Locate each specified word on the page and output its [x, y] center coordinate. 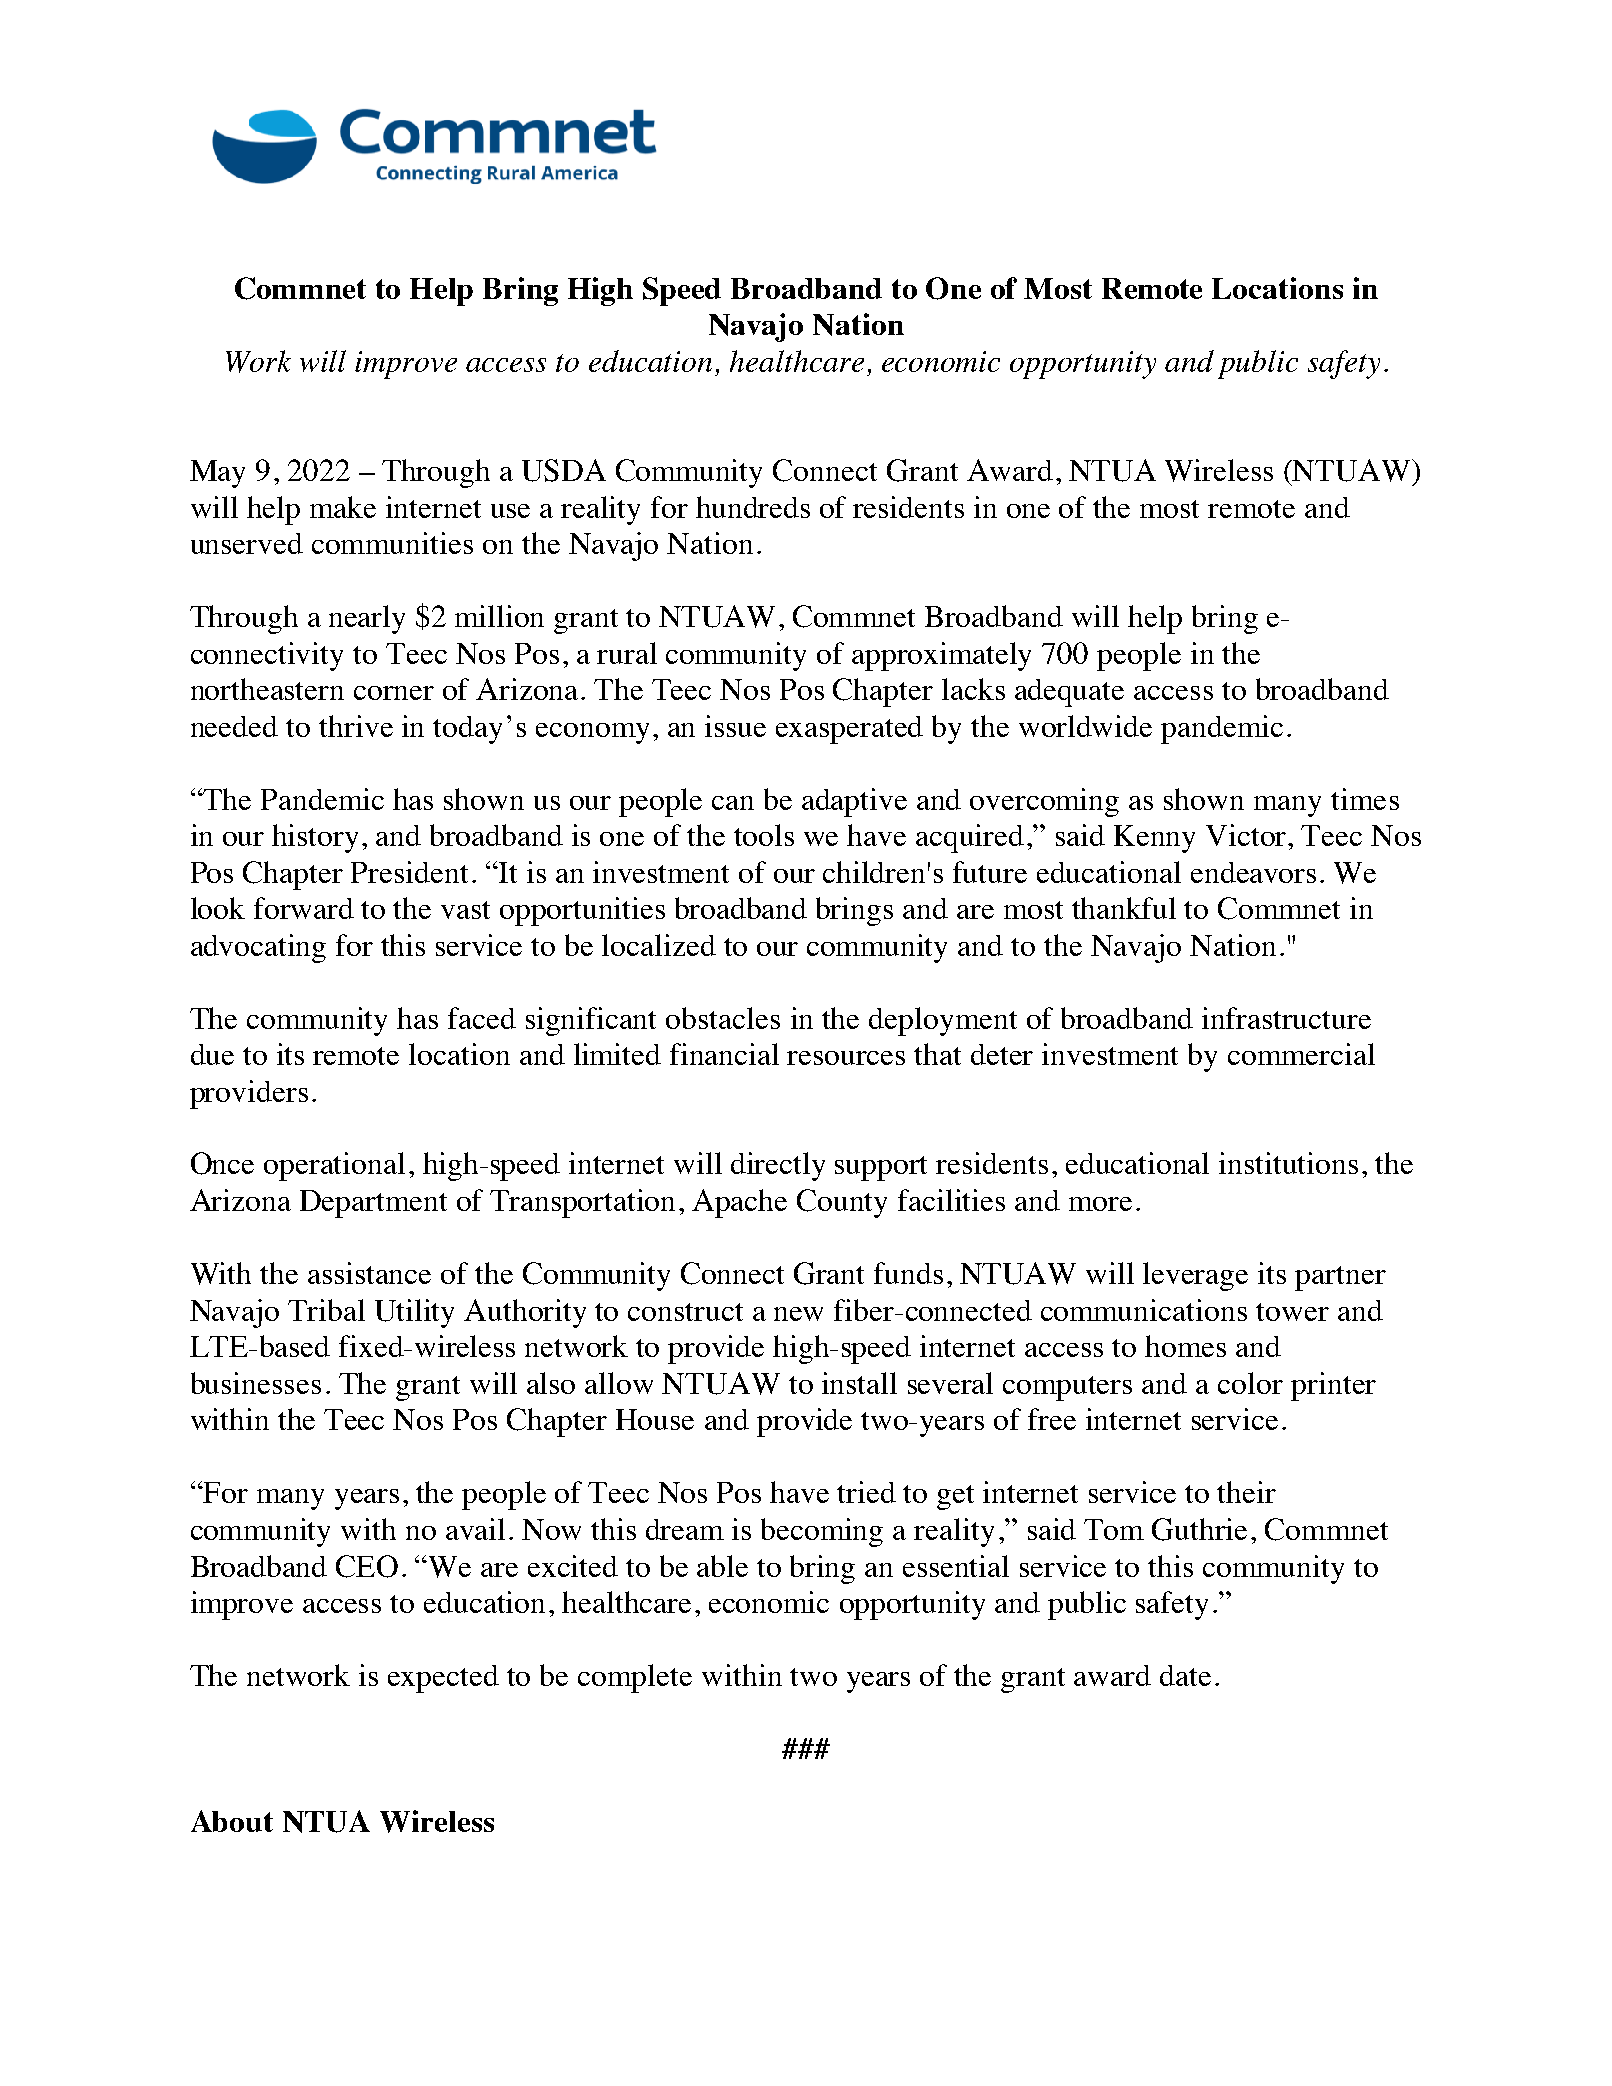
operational [334, 1166]
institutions [1288, 1163]
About [232, 1821]
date [1185, 1675]
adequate [1069, 693]
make [343, 507]
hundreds [753, 507]
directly [778, 1166]
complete [635, 1678]
